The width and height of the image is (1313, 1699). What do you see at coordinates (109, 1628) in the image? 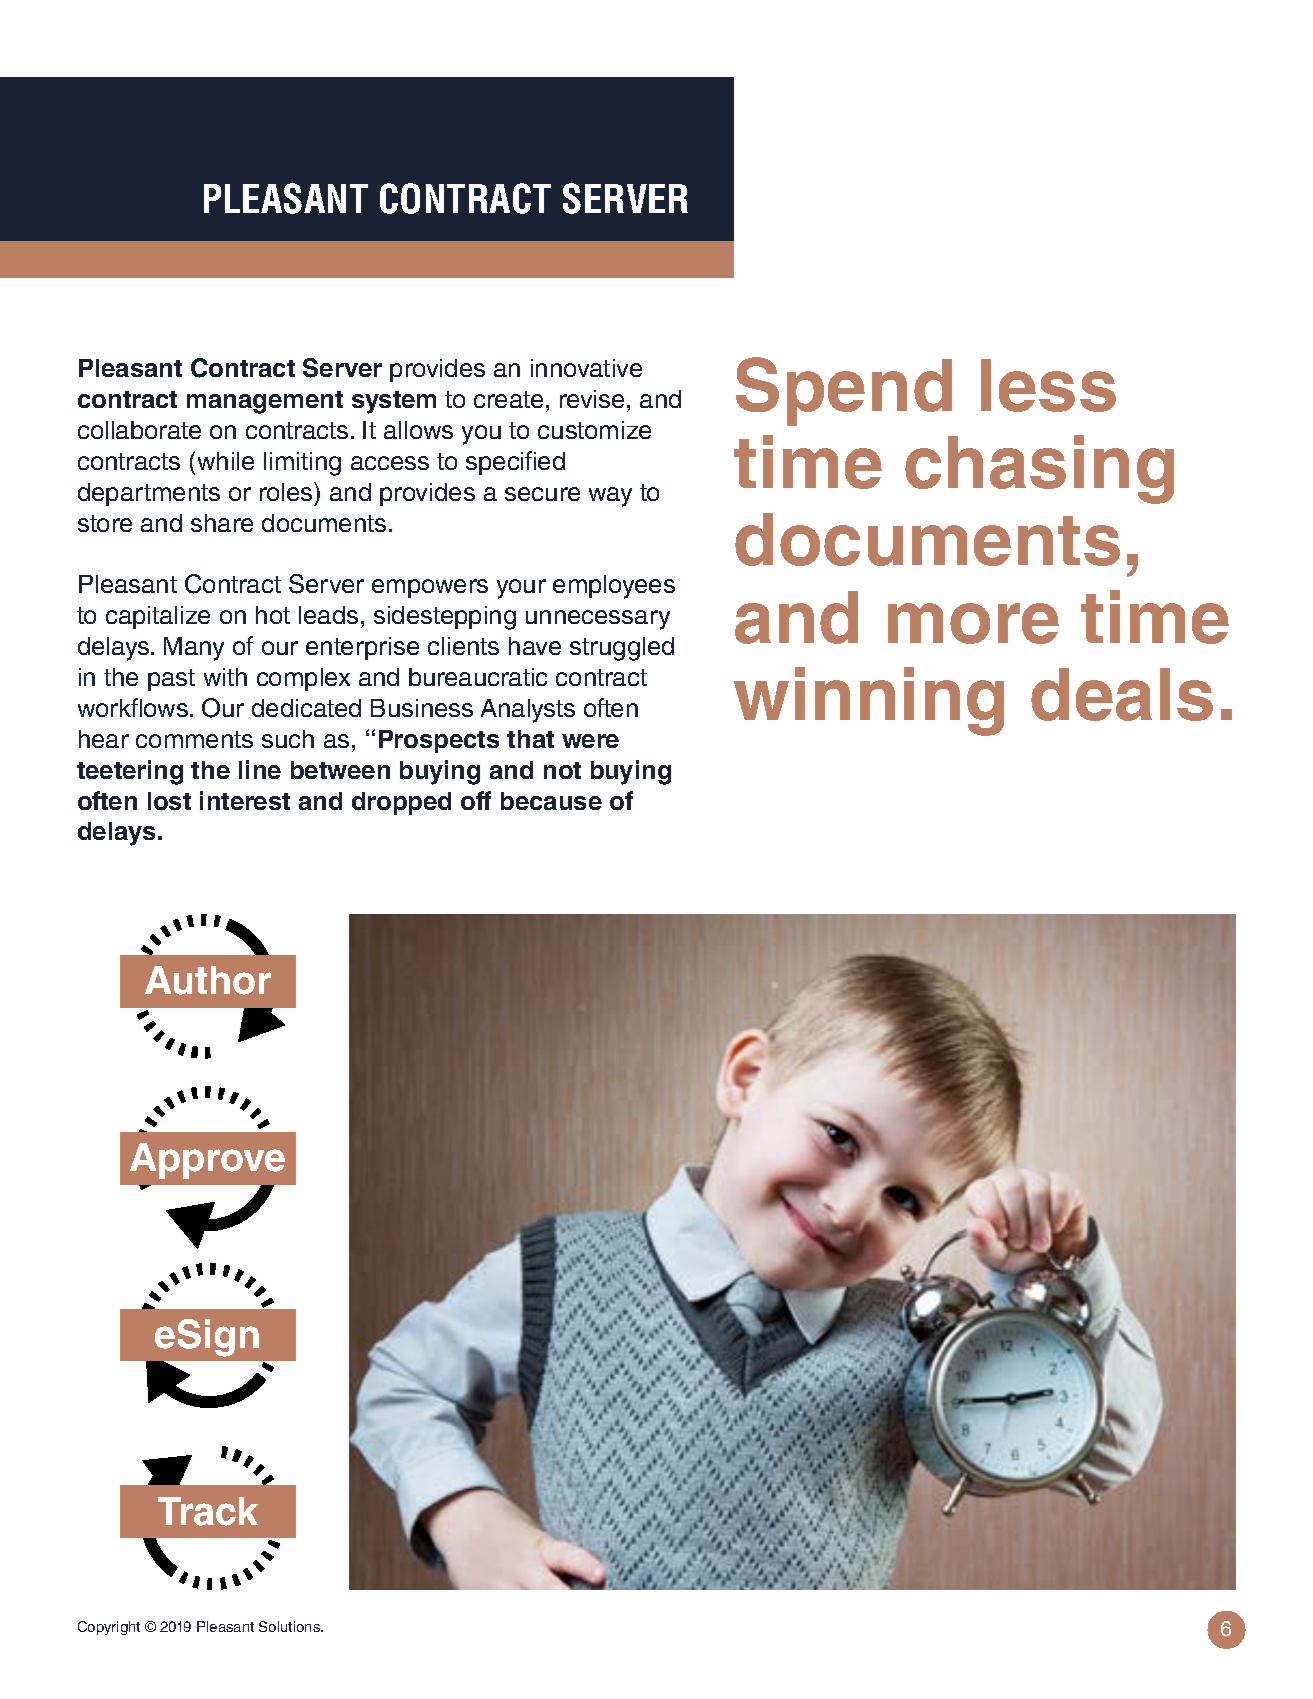
I see `Copyright` at bounding box center [109, 1628].
